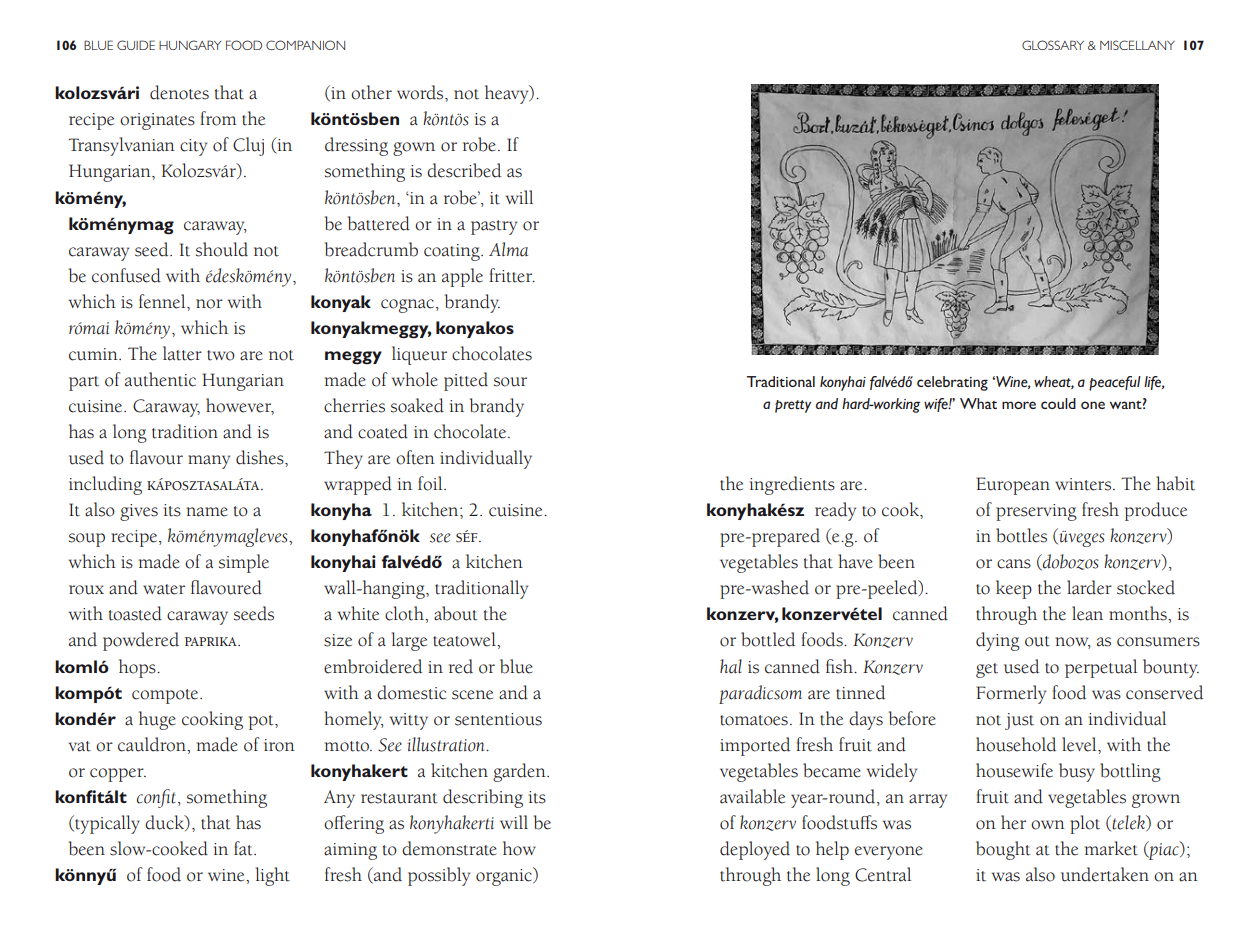  Describe the element at coordinates (421, 92) in the screenshot. I see `words` at that location.
